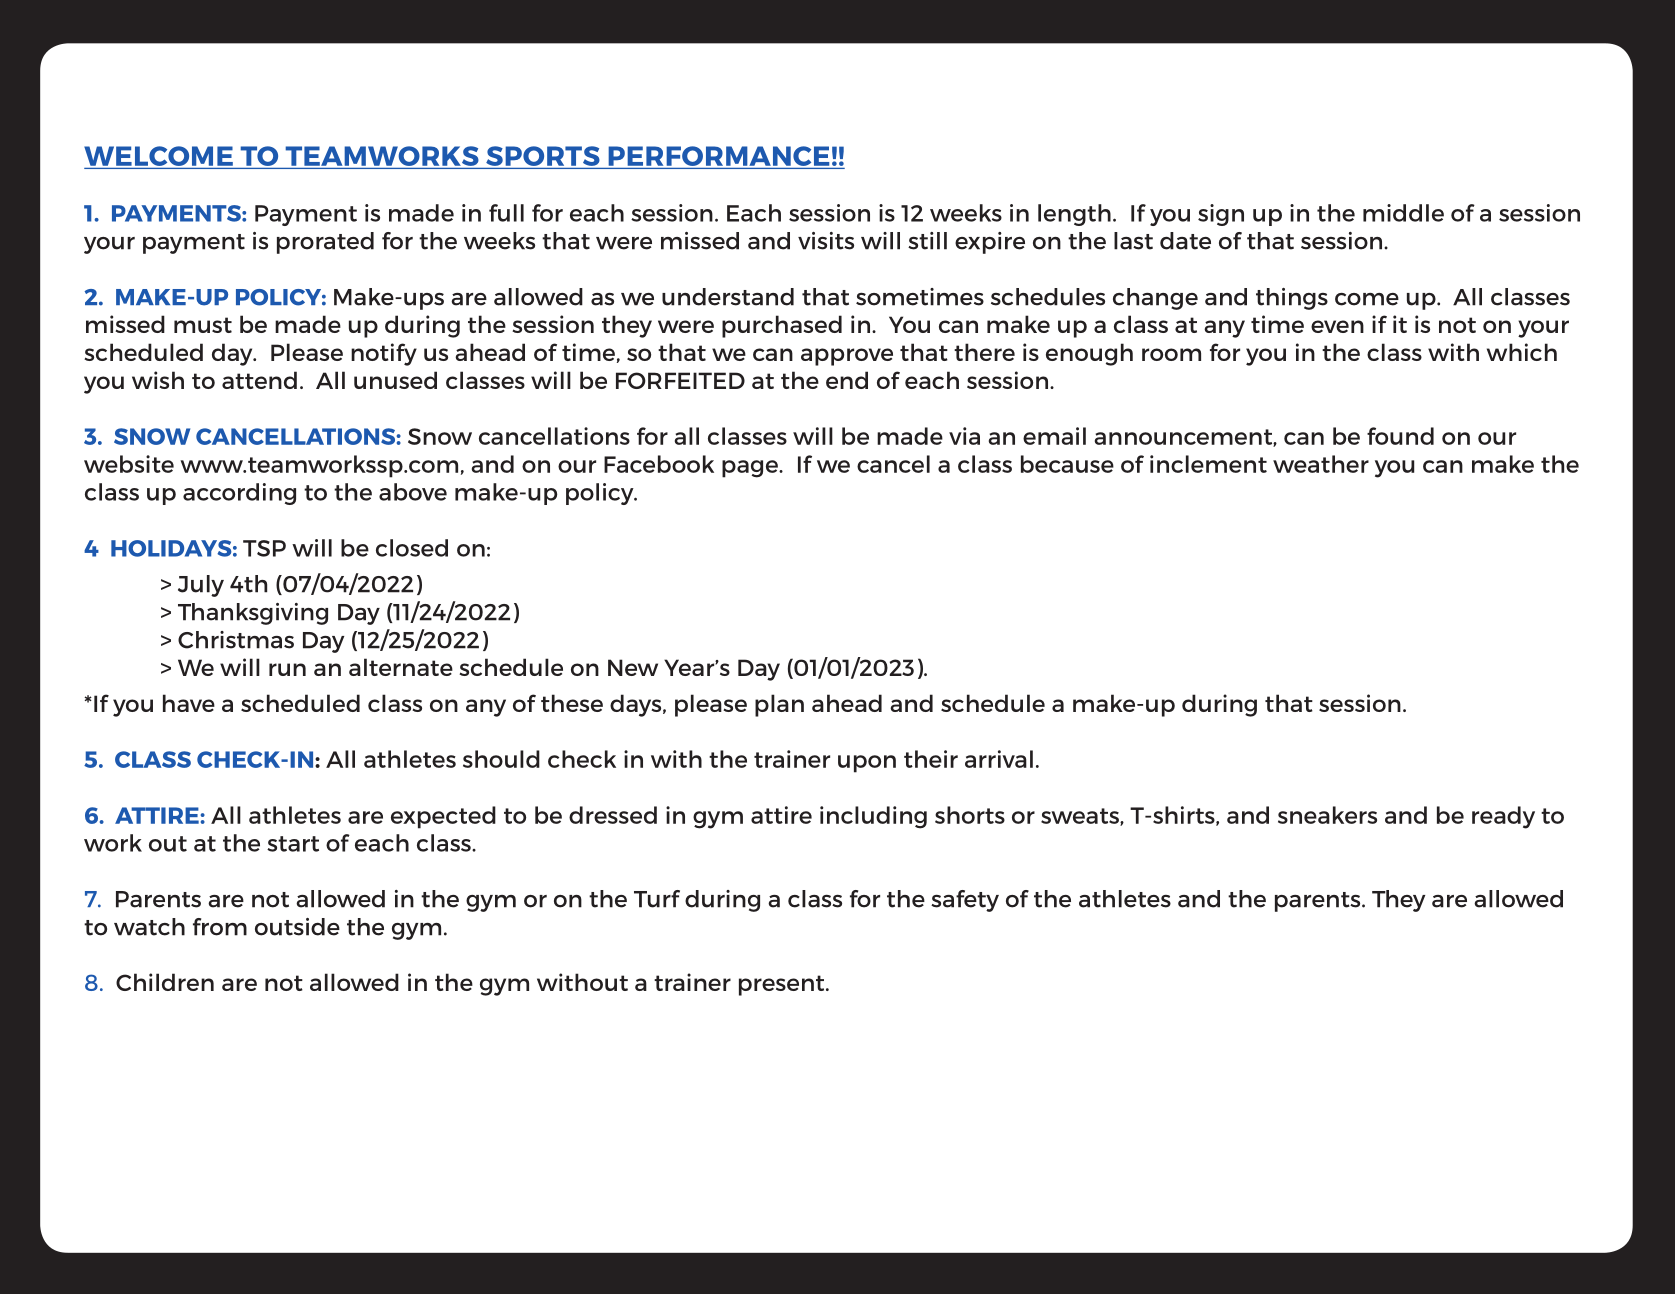  What do you see at coordinates (325, 243) in the screenshot?
I see `prorated` at bounding box center [325, 243].
